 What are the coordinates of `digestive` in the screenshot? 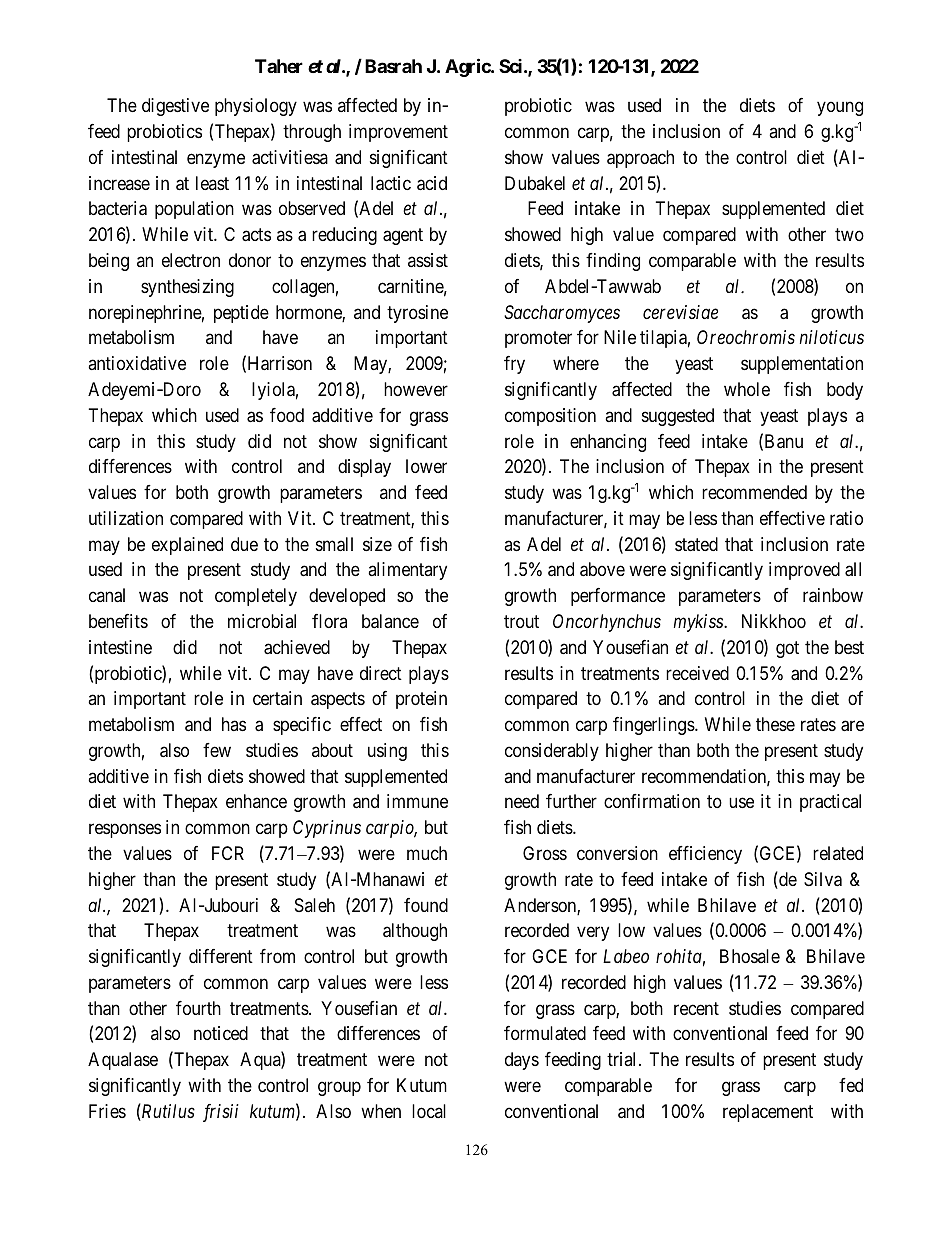 It's located at (175, 107).
